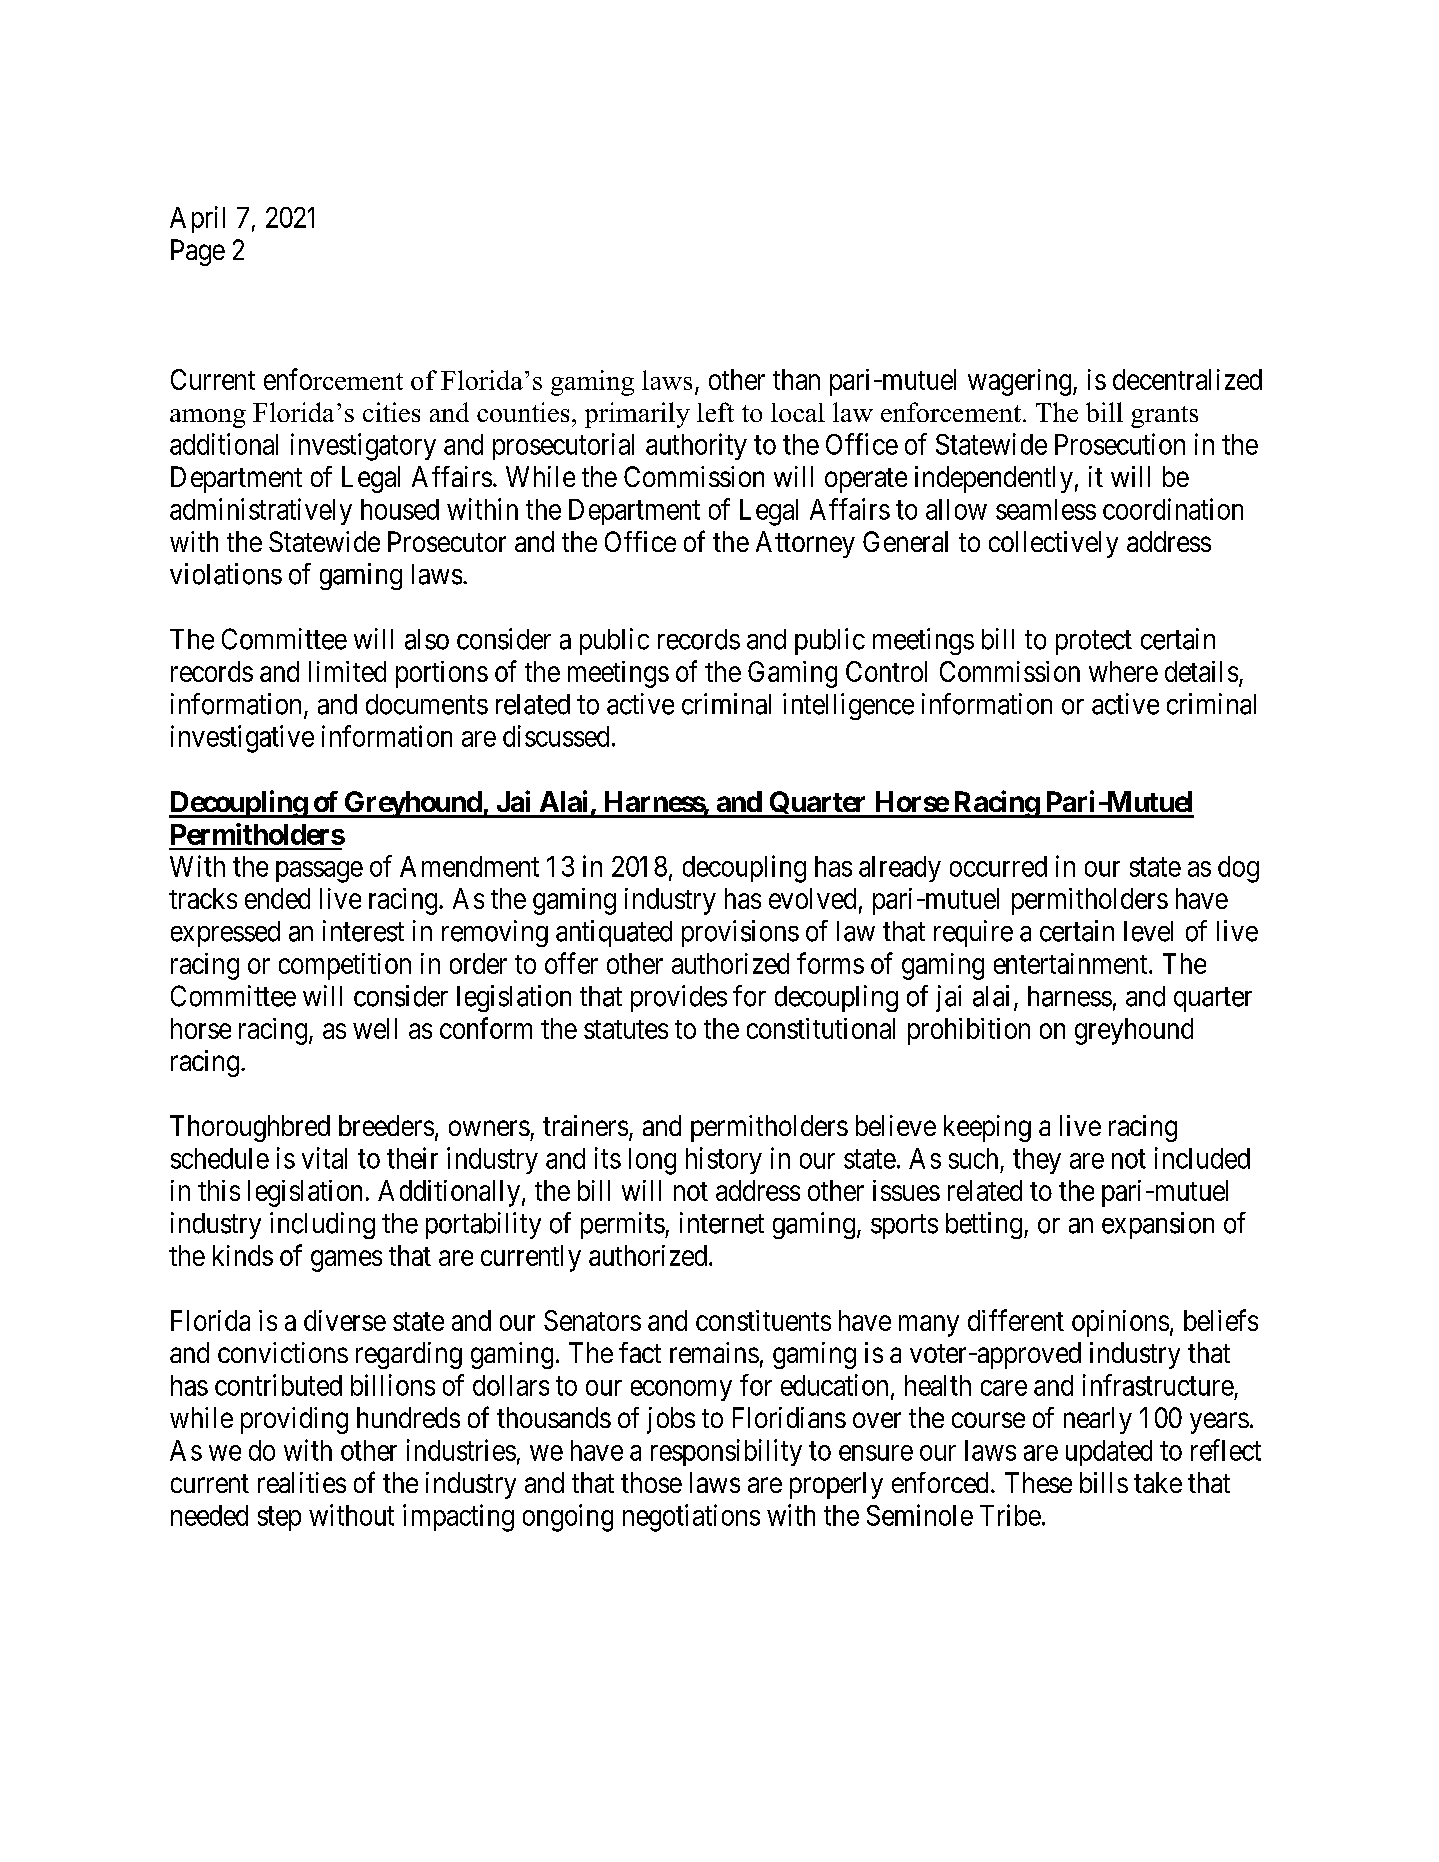 This screenshot has width=1439, height=1862. What do you see at coordinates (1109, 1453) in the screenshot?
I see `updated` at bounding box center [1109, 1453].
